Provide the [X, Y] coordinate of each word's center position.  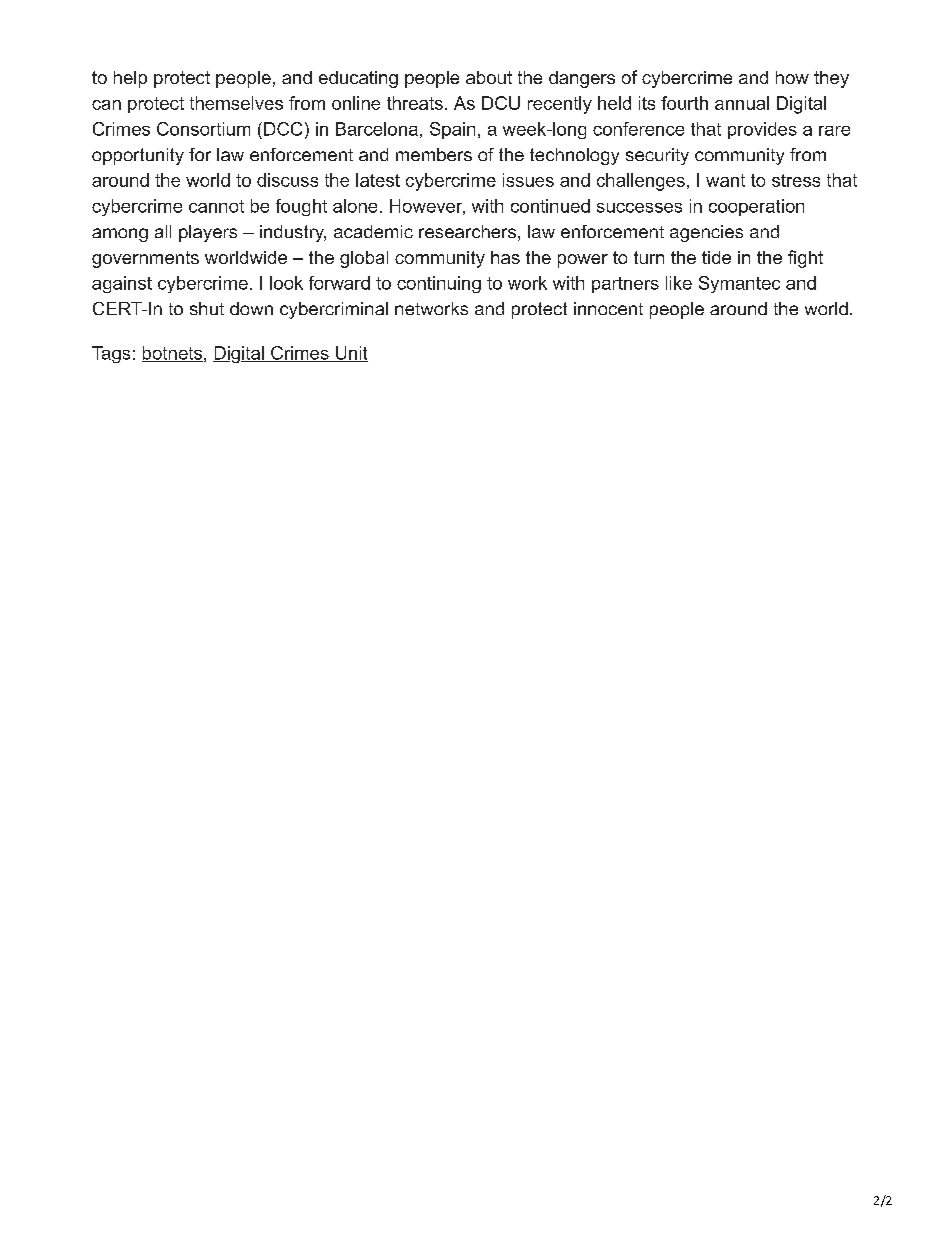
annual [742, 103]
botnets [172, 354]
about [489, 77]
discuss [287, 180]
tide [716, 257]
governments [145, 259]
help [130, 79]
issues [528, 180]
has [505, 257]
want [725, 180]
